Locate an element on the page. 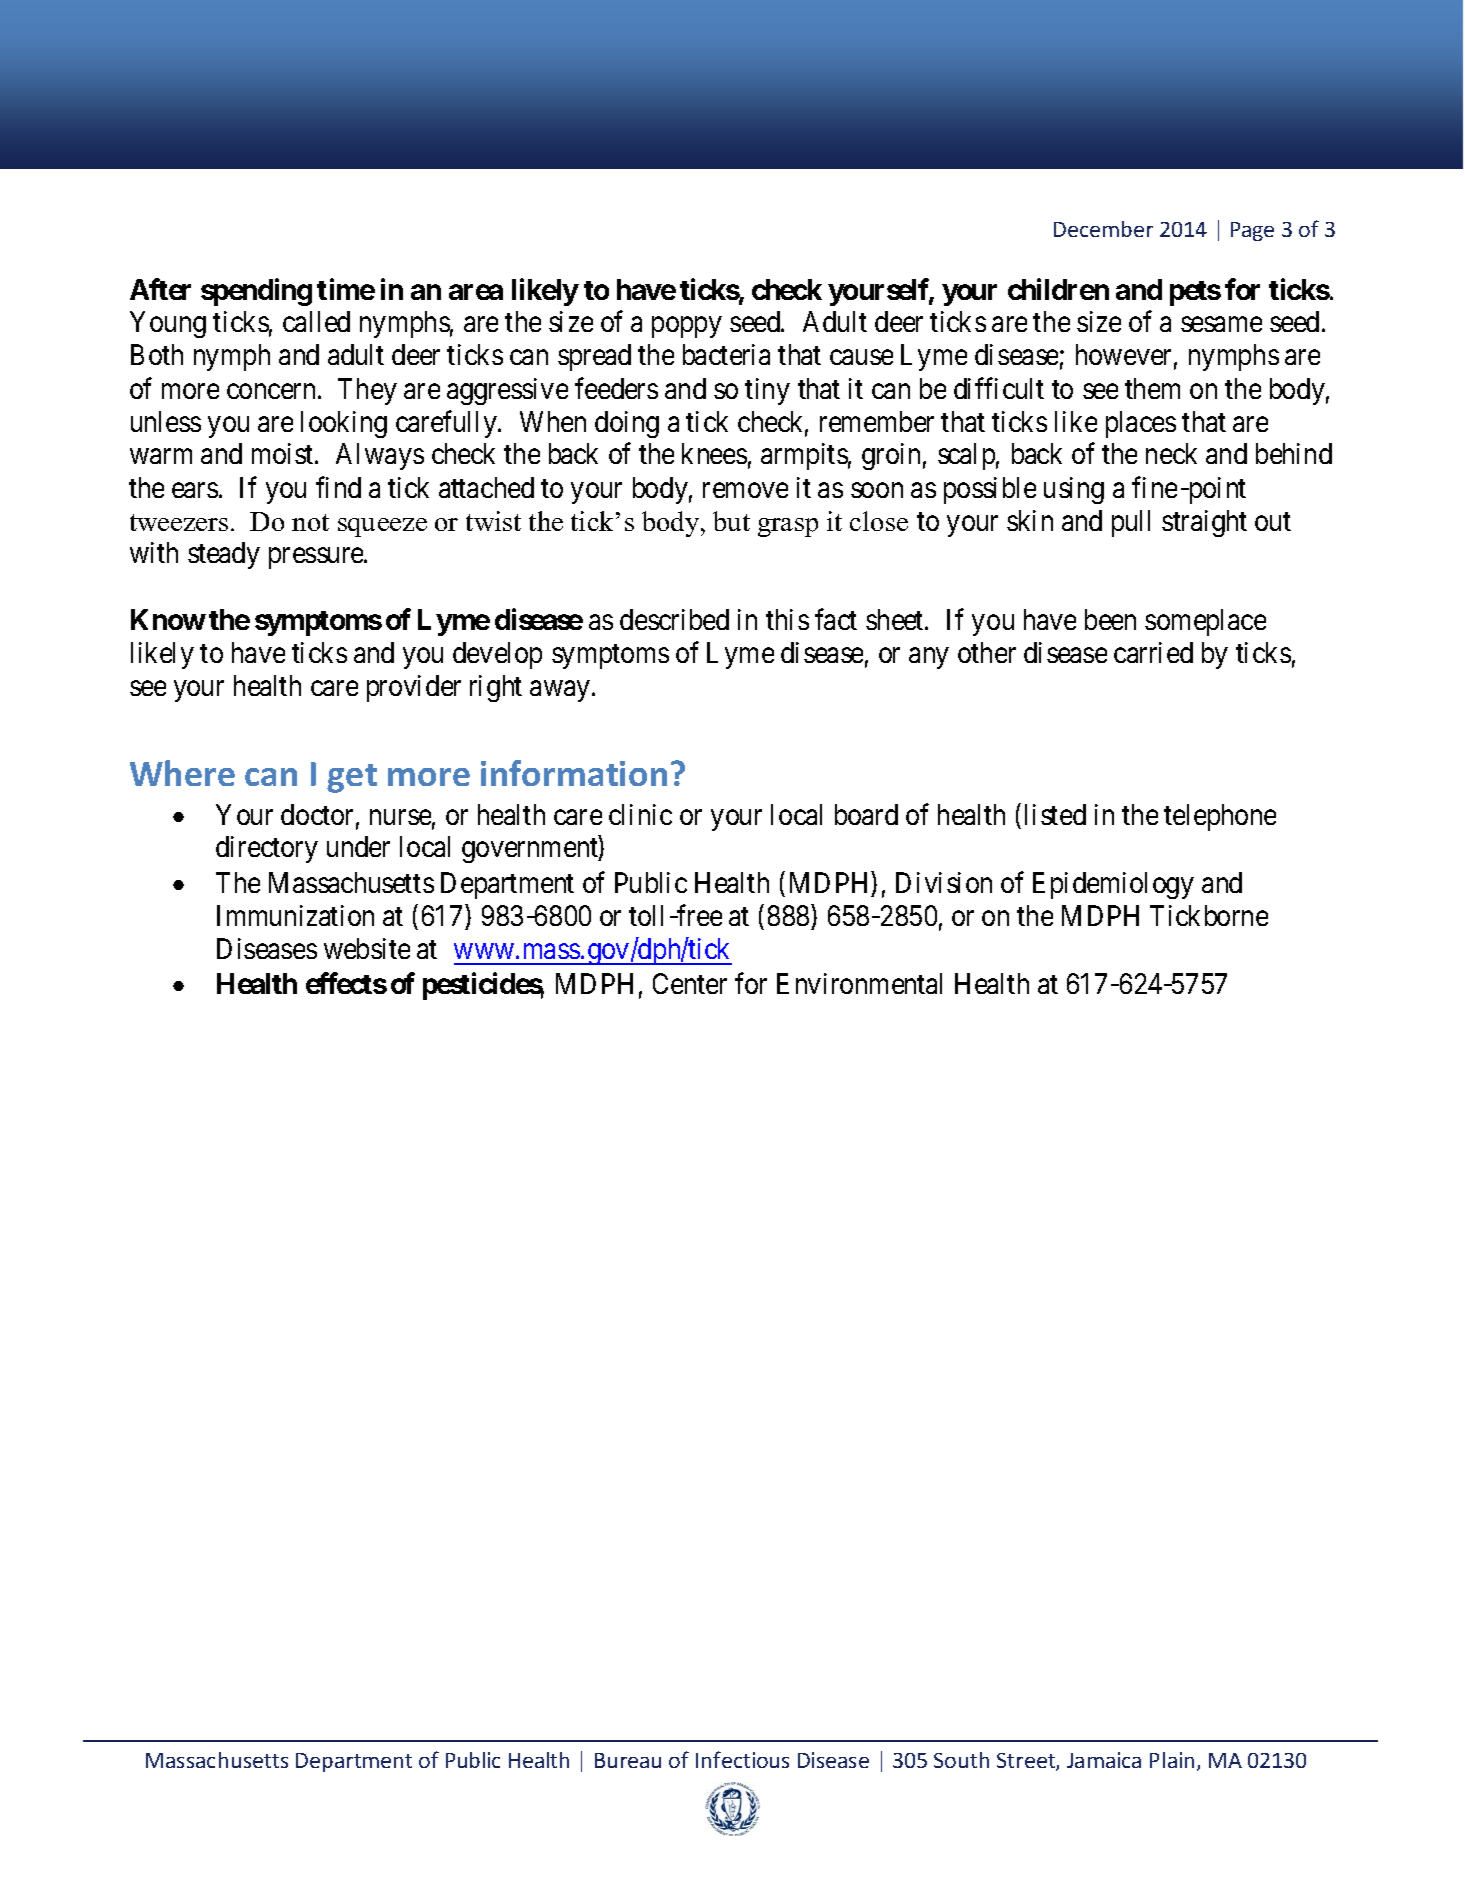  Environmental is located at coordinates (859, 983).
